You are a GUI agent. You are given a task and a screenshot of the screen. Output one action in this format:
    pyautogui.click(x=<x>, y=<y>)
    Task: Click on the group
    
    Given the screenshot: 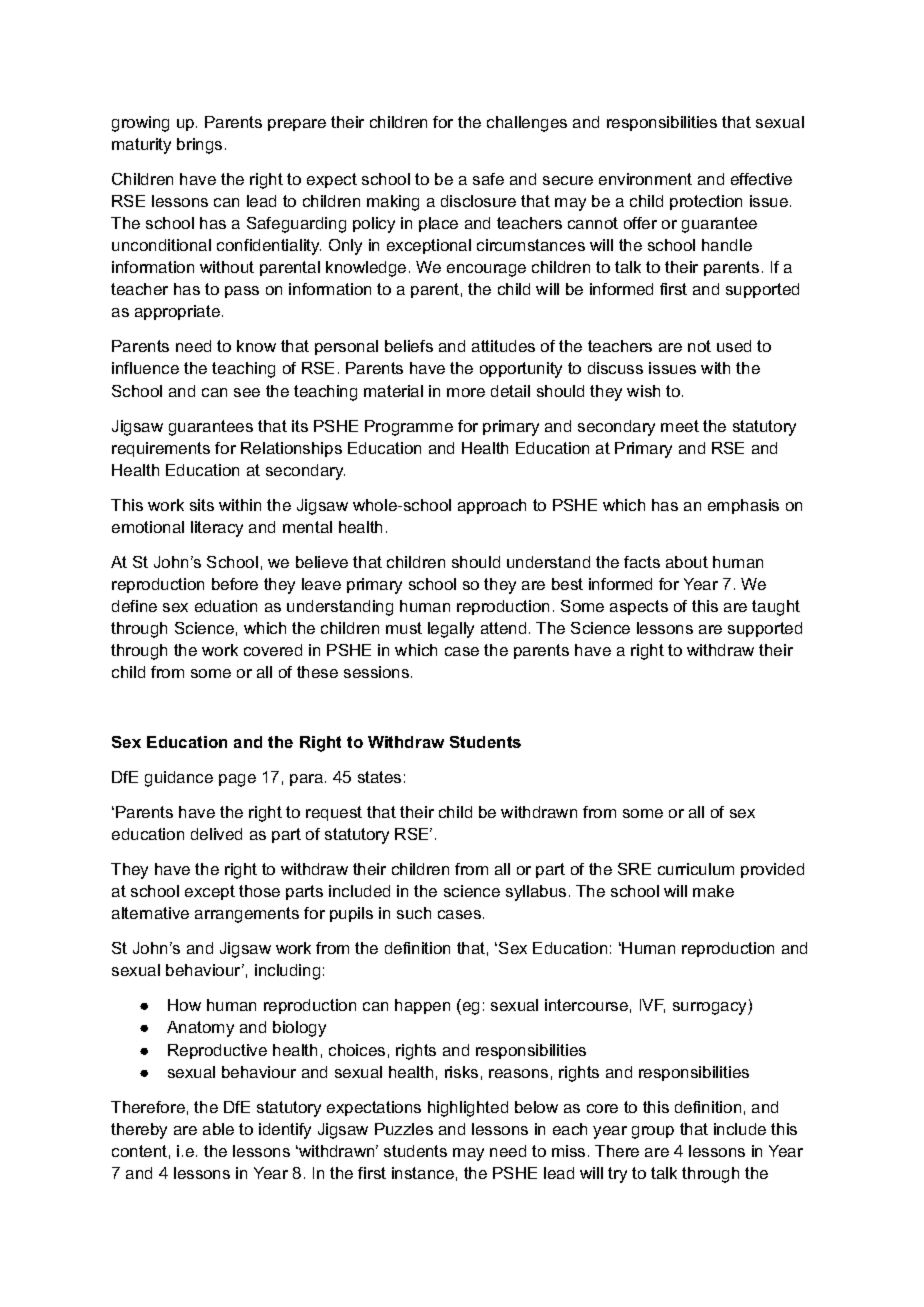 What is the action you would take?
    pyautogui.click(x=653, y=1132)
